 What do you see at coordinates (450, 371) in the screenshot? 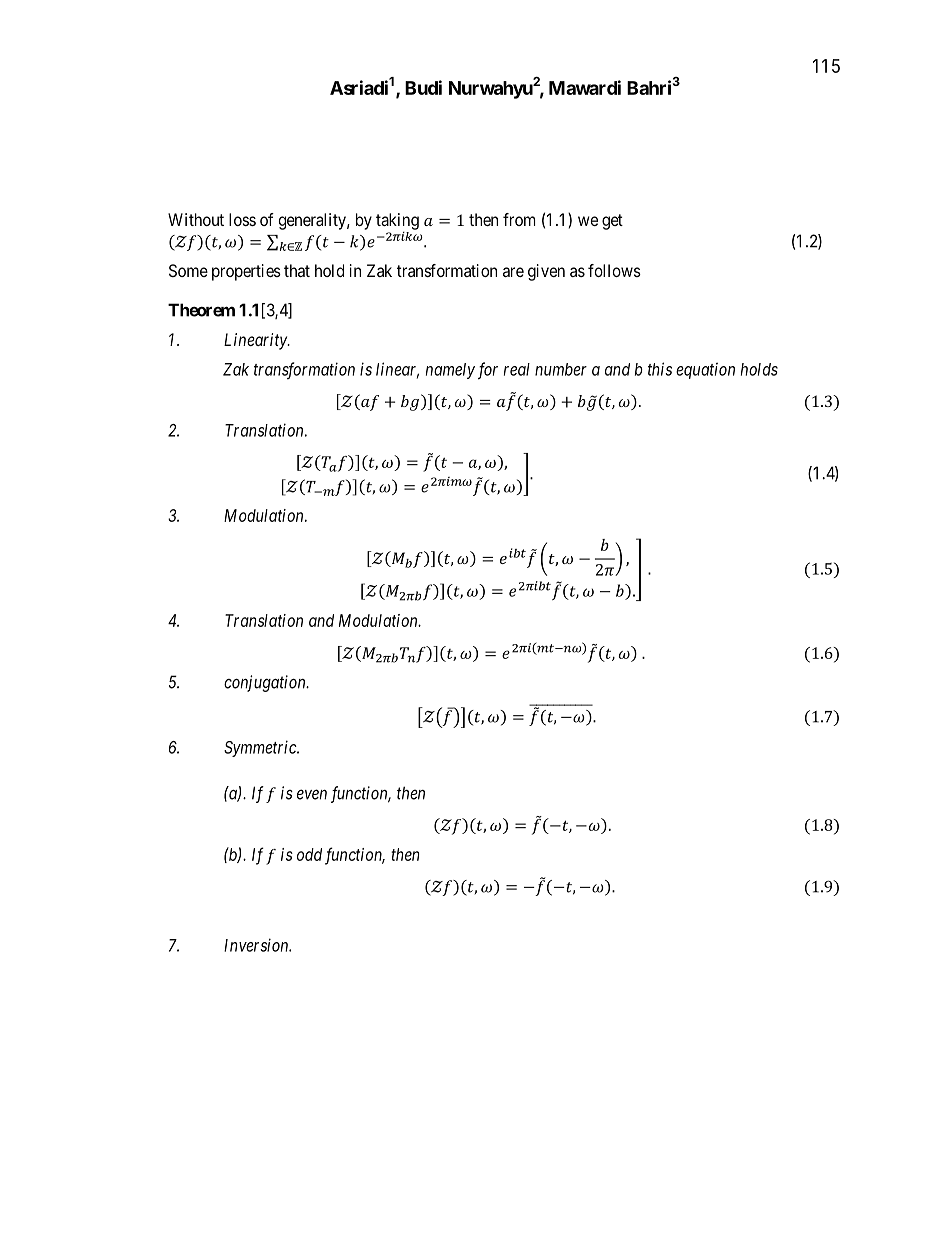
I see `namely` at bounding box center [450, 371].
